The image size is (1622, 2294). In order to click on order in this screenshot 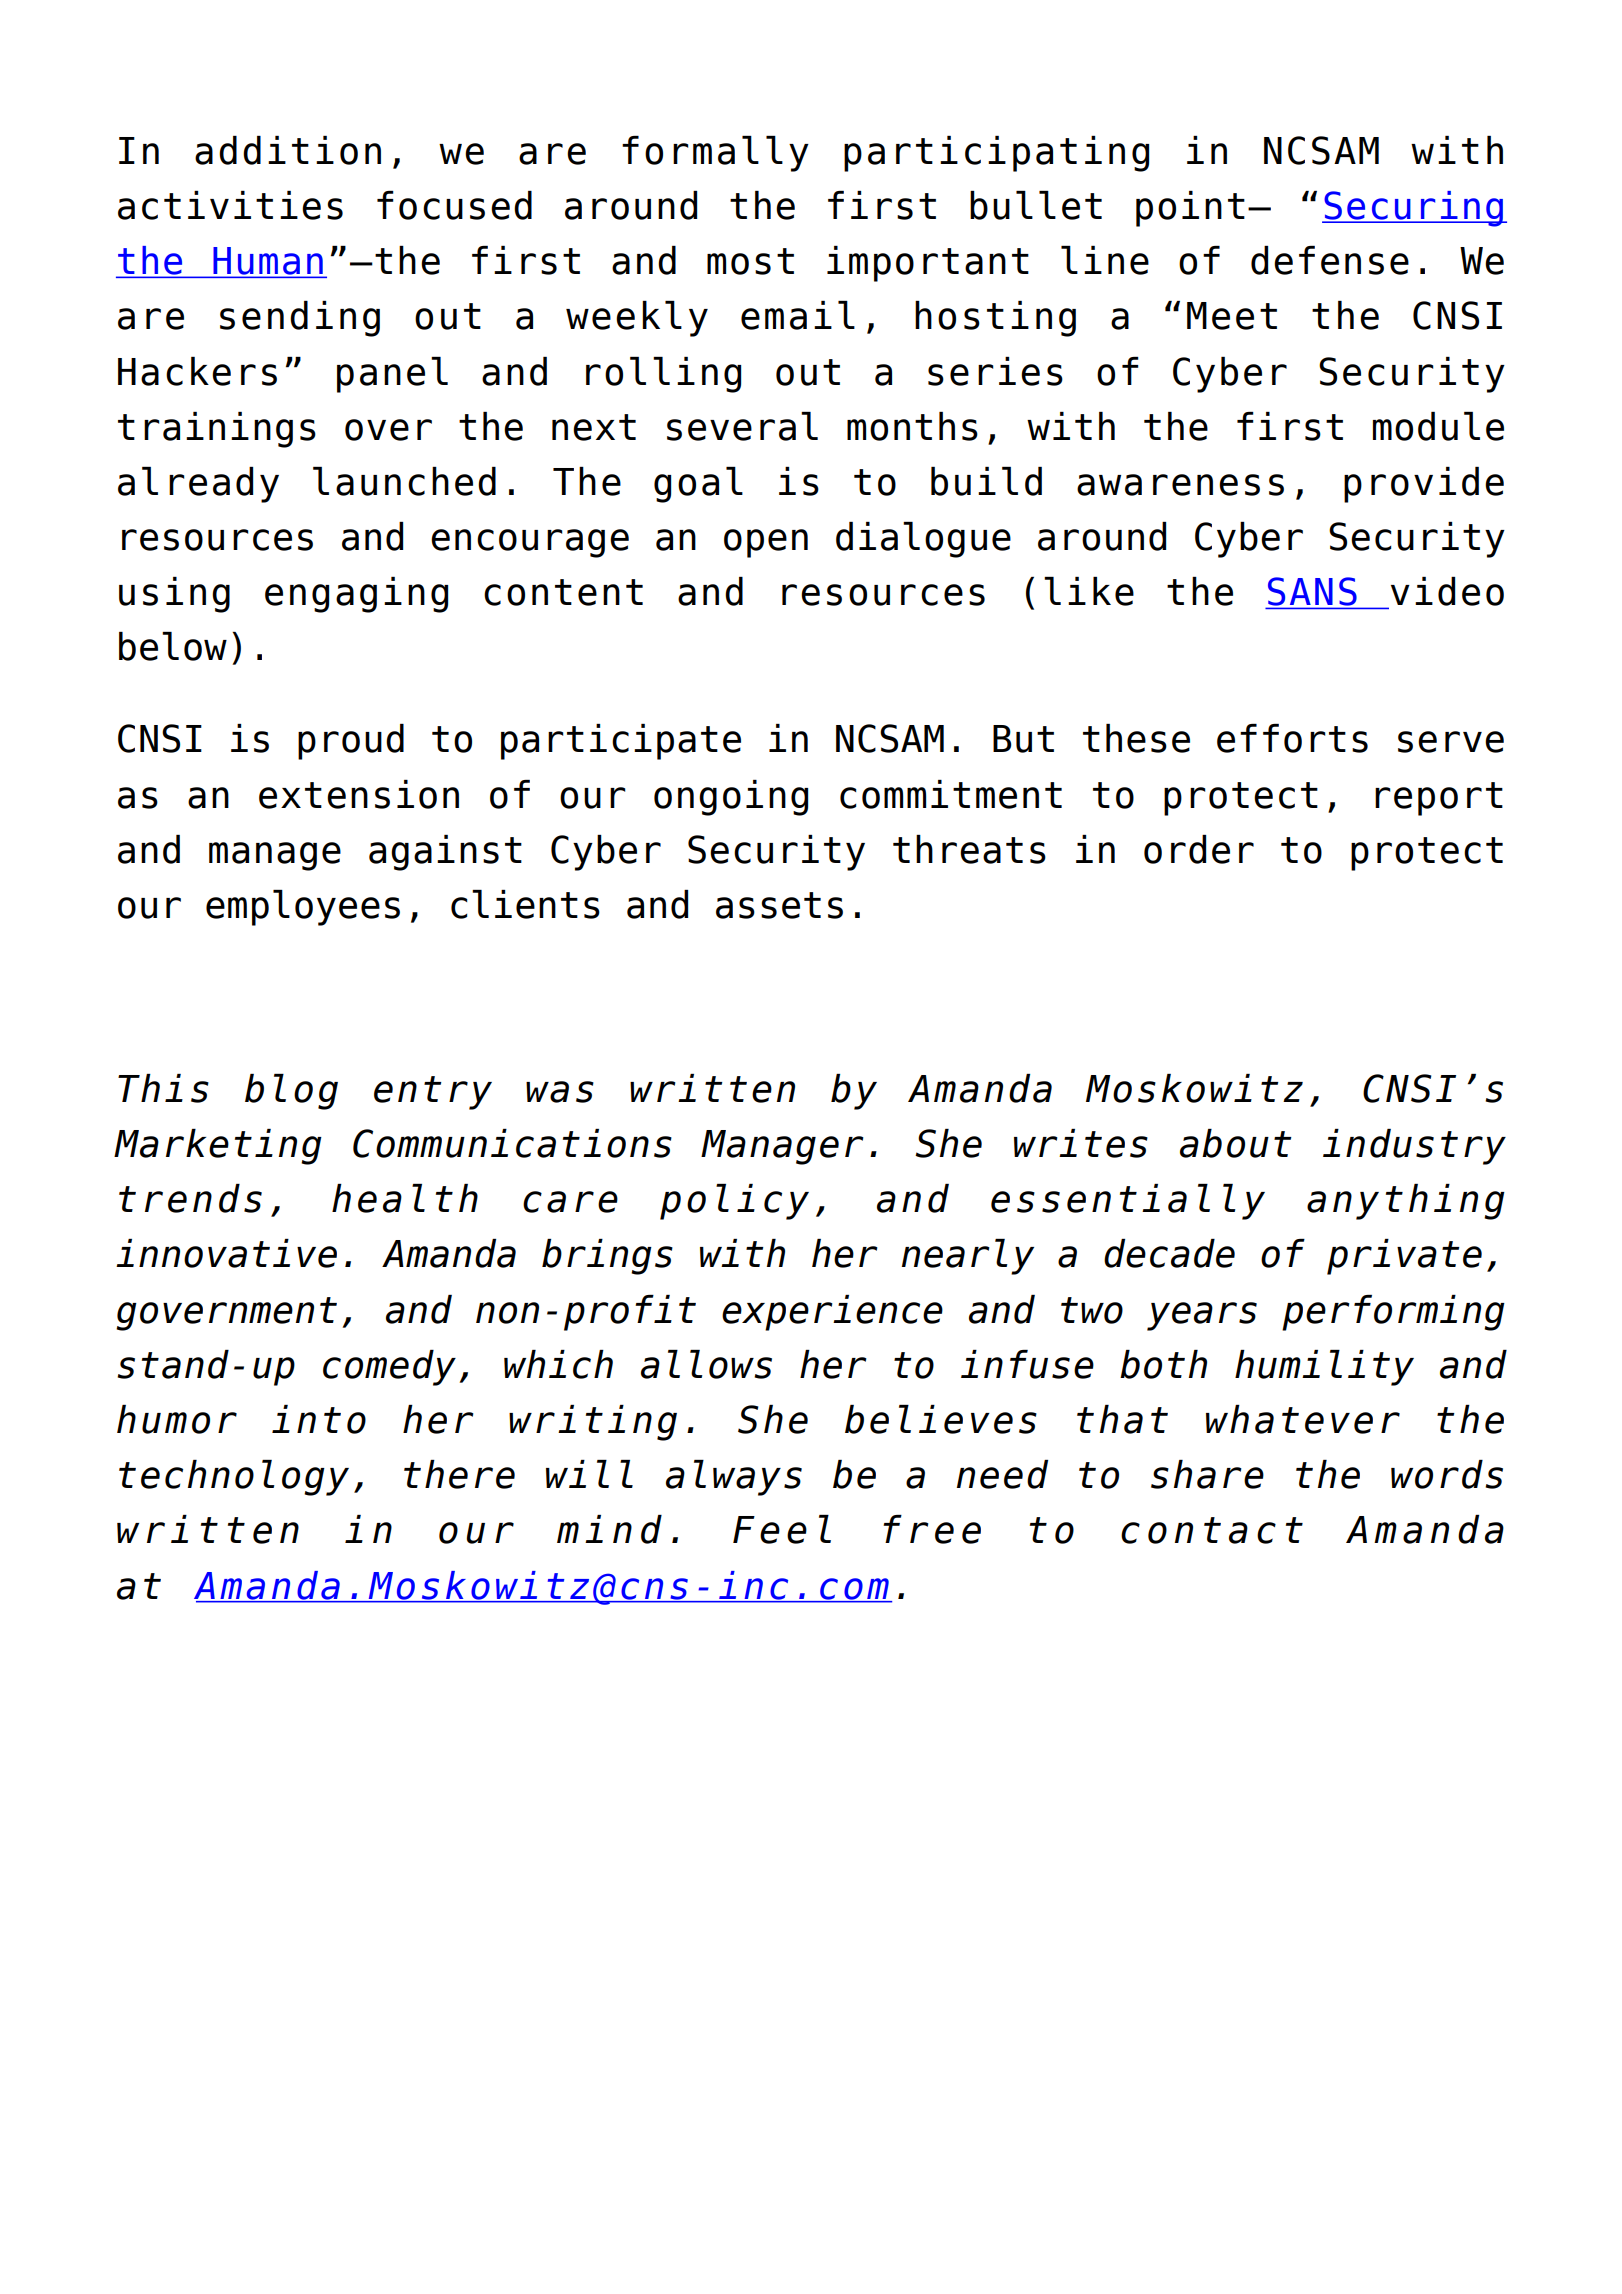, I will do `click(1199, 849)`.
